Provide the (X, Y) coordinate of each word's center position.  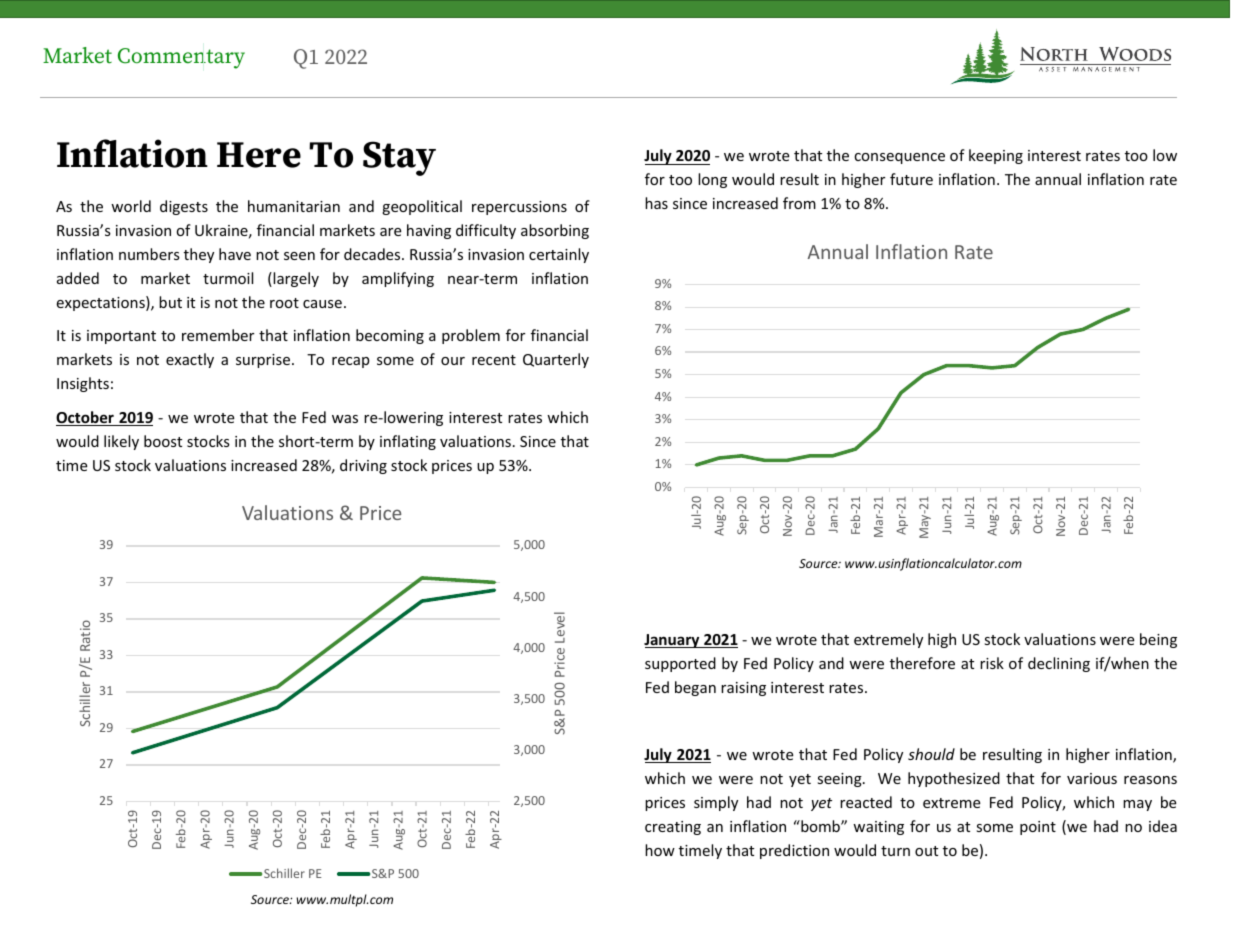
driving (363, 466)
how (660, 850)
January (673, 641)
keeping (996, 156)
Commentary (181, 58)
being (1158, 640)
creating (673, 828)
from (799, 203)
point (1038, 828)
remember (218, 335)
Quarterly (556, 360)
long (712, 180)
